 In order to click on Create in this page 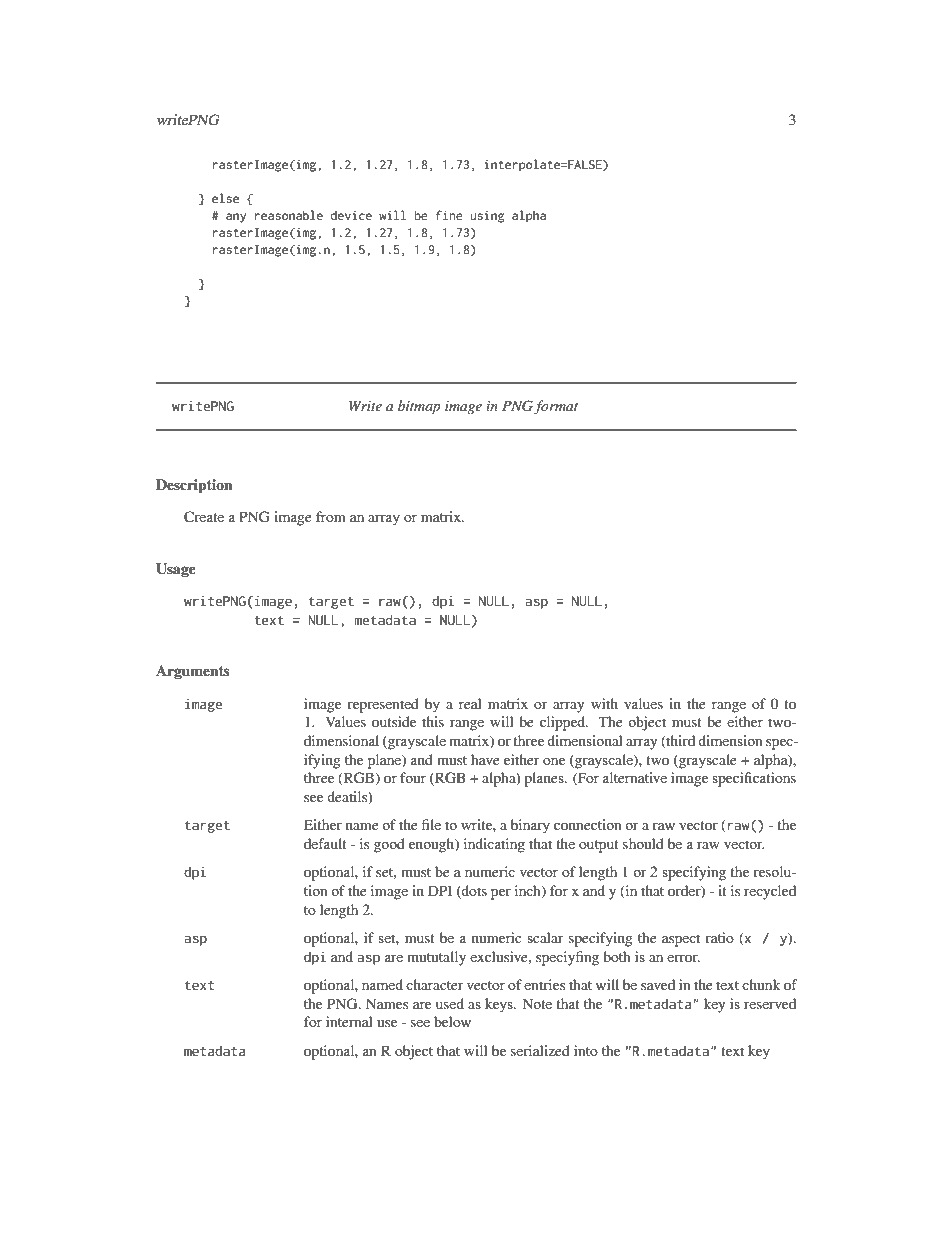, I will do `click(204, 517)`.
